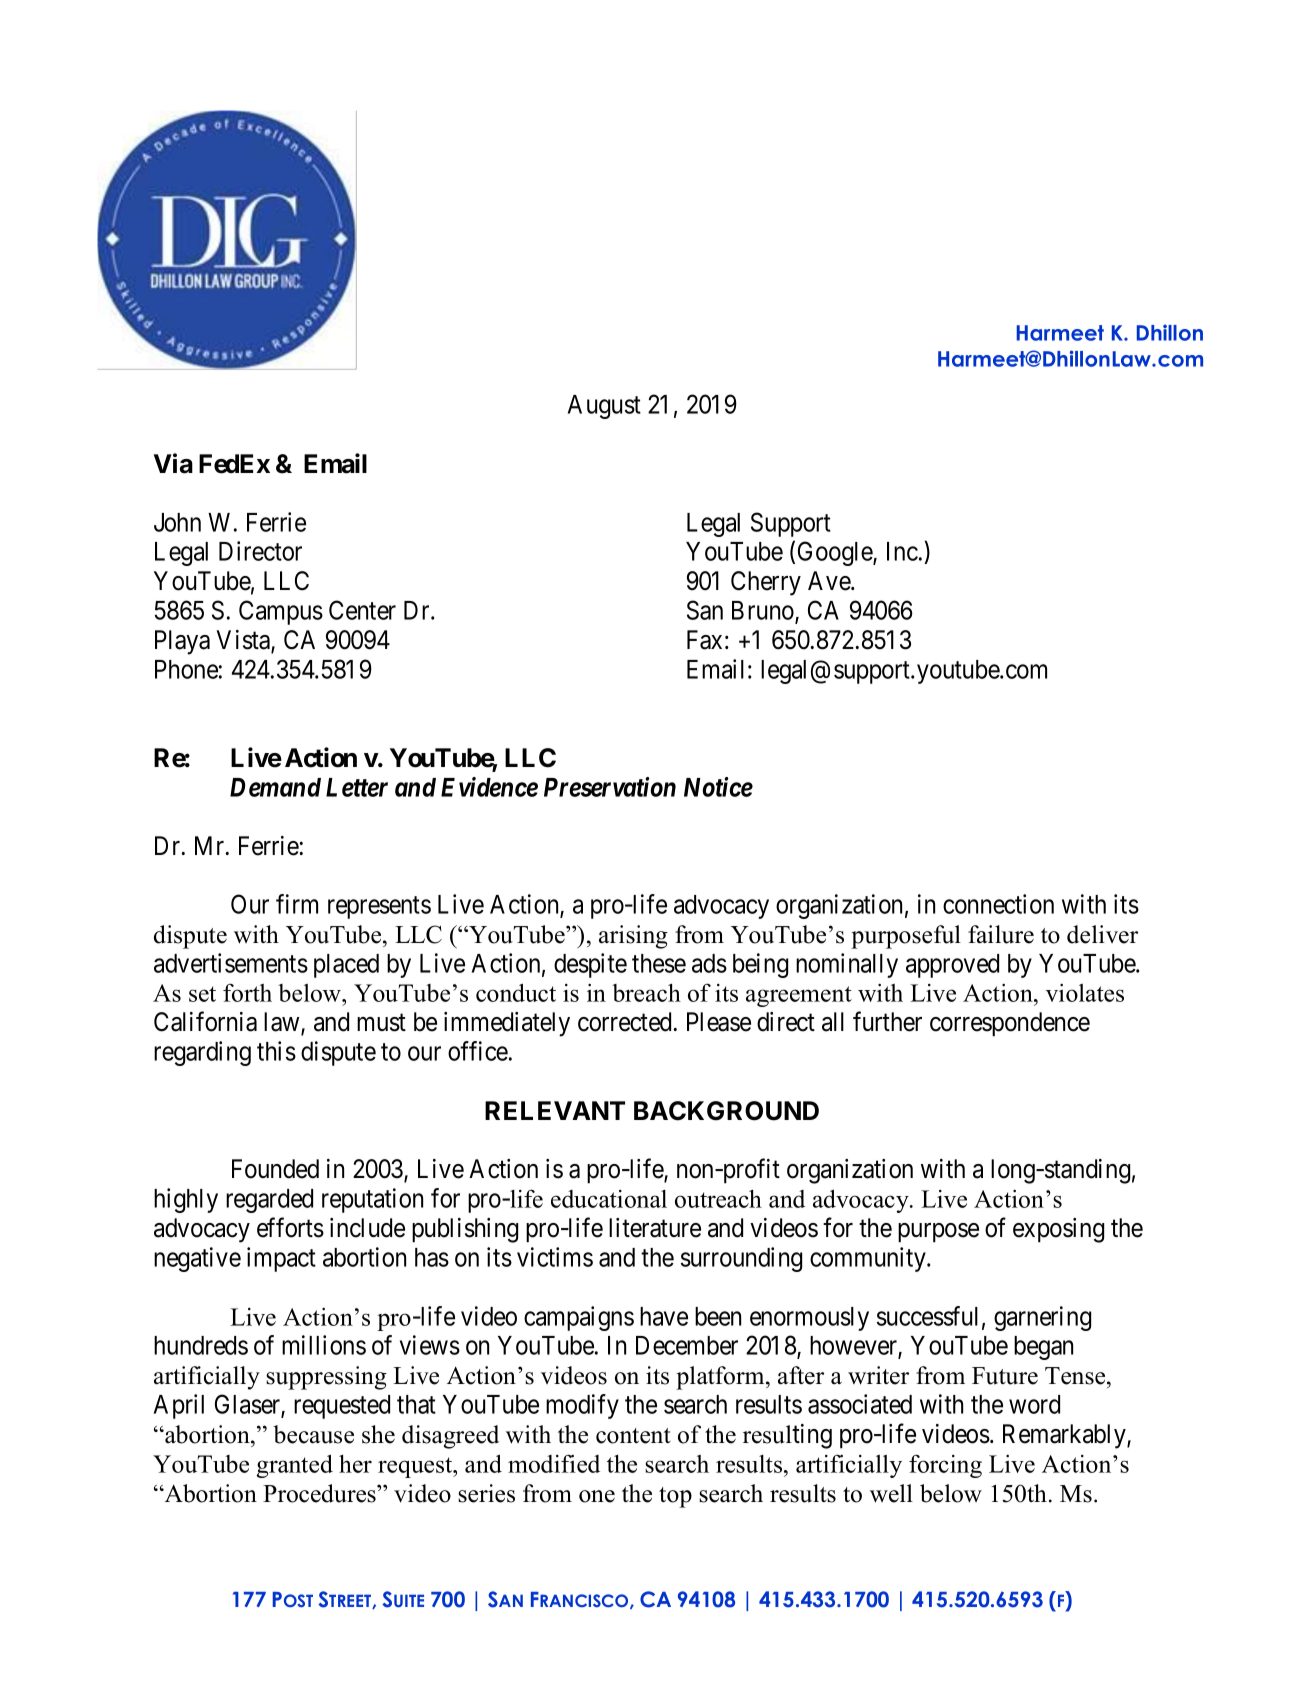 Image resolution: width=1304 pixels, height=1688 pixels. What do you see at coordinates (275, 1169) in the document?
I see `Founded` at bounding box center [275, 1169].
